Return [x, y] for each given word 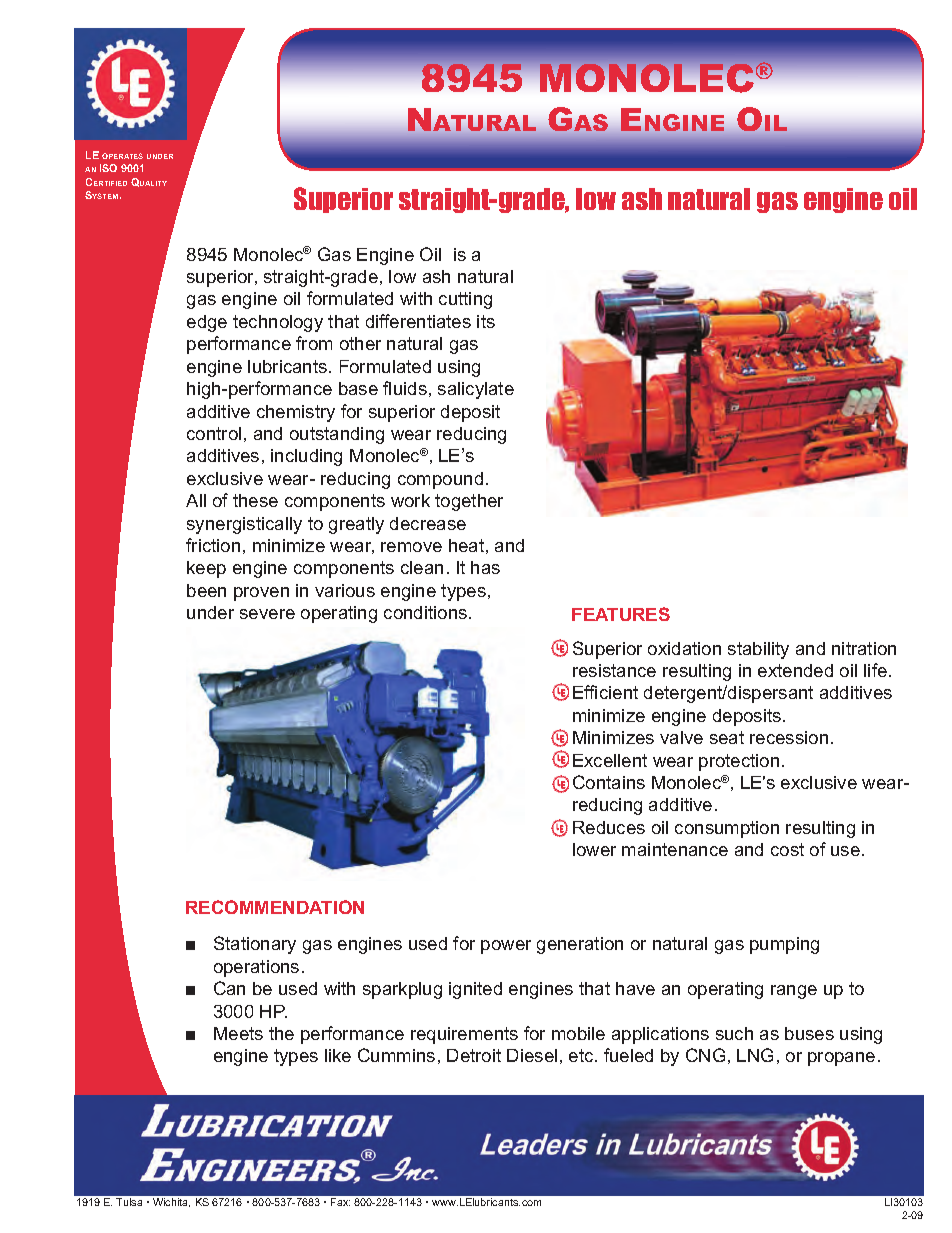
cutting [465, 300]
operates [122, 156]
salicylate [476, 390]
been [206, 590]
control [214, 433]
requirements [464, 1035]
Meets [238, 1033]
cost [787, 849]
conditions [427, 612]
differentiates [418, 321]
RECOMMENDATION [275, 907]
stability [758, 650]
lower [594, 849]
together [469, 502]
